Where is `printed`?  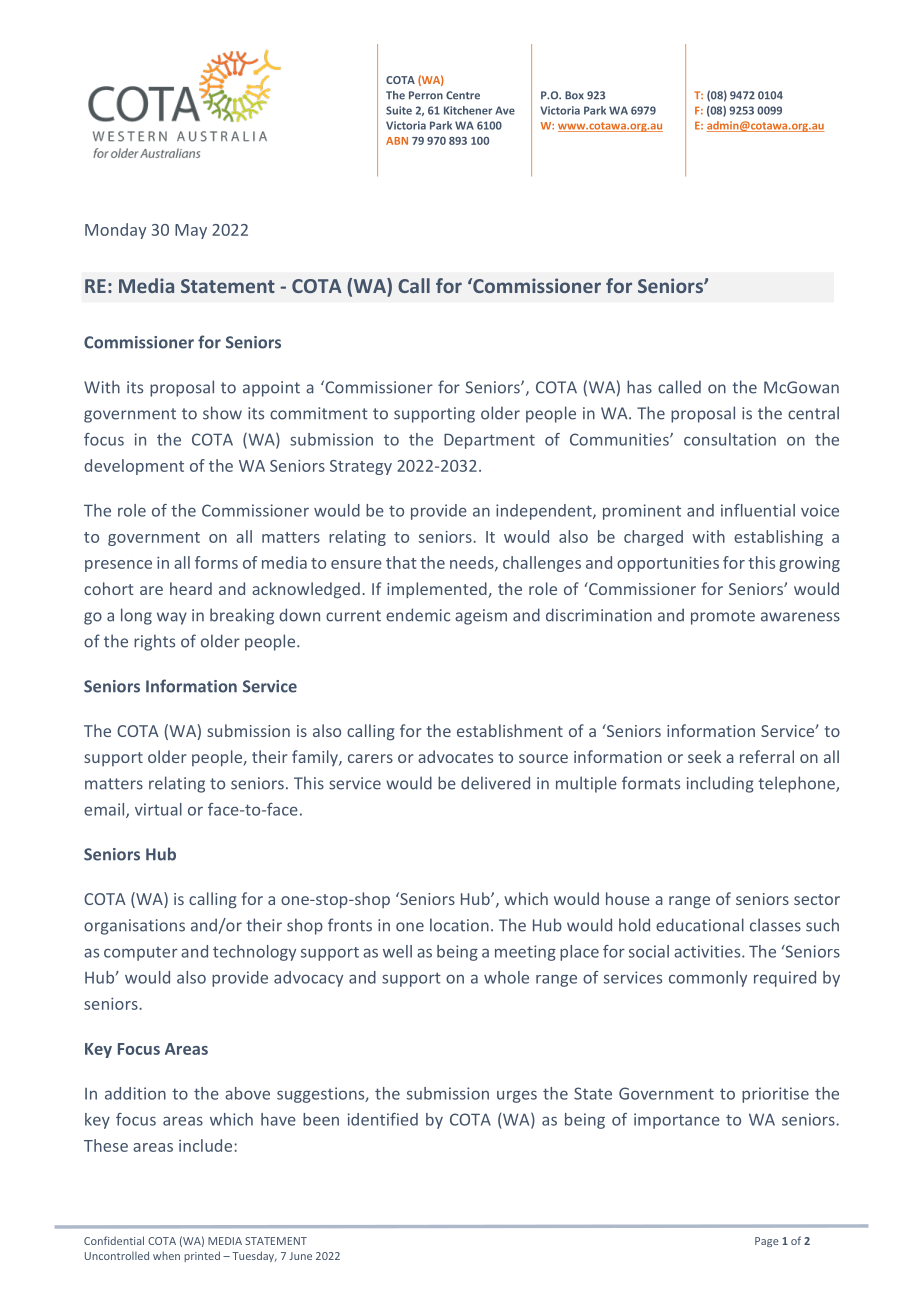 printed is located at coordinates (202, 1256).
